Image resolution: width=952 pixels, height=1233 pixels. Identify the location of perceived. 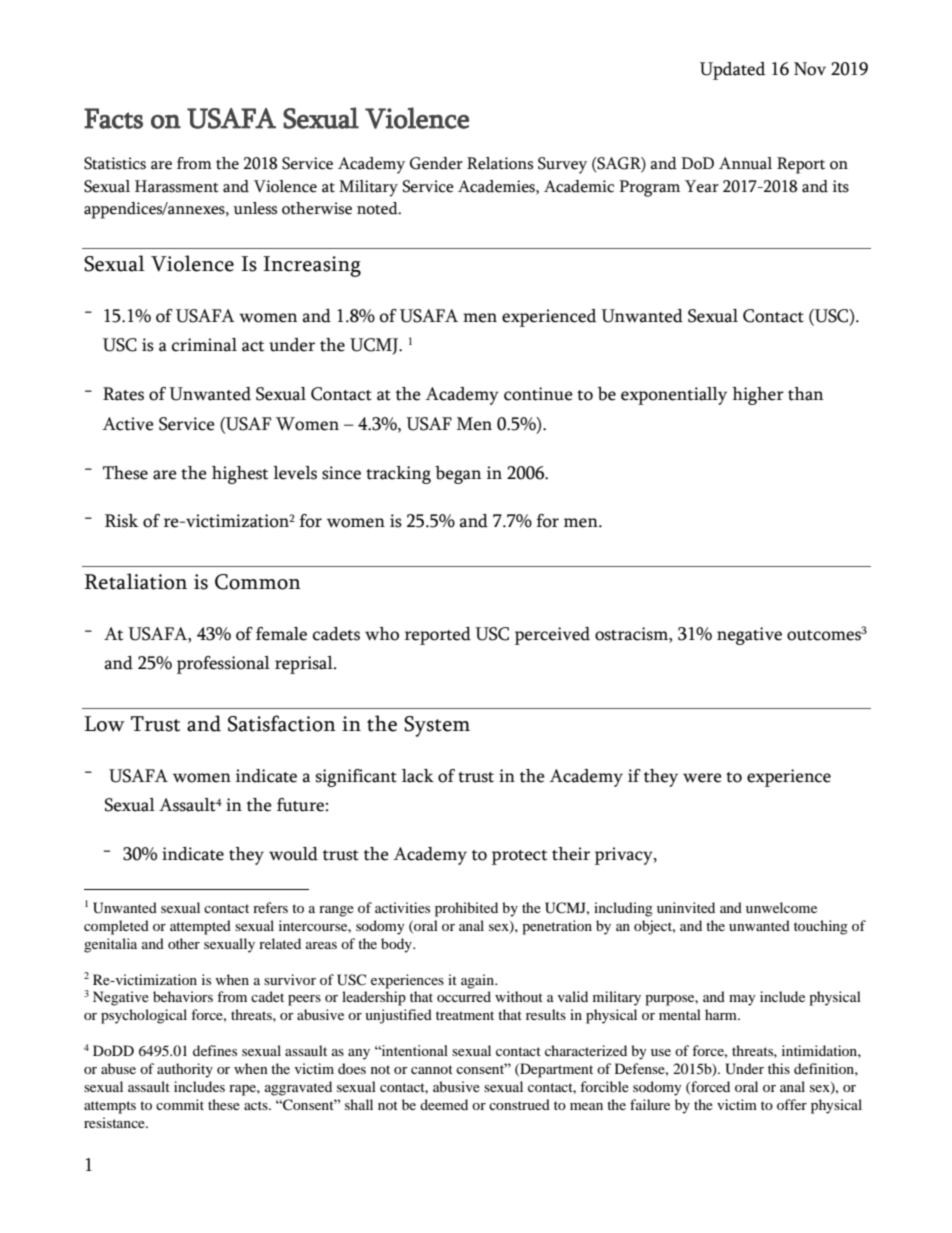
(552, 636).
